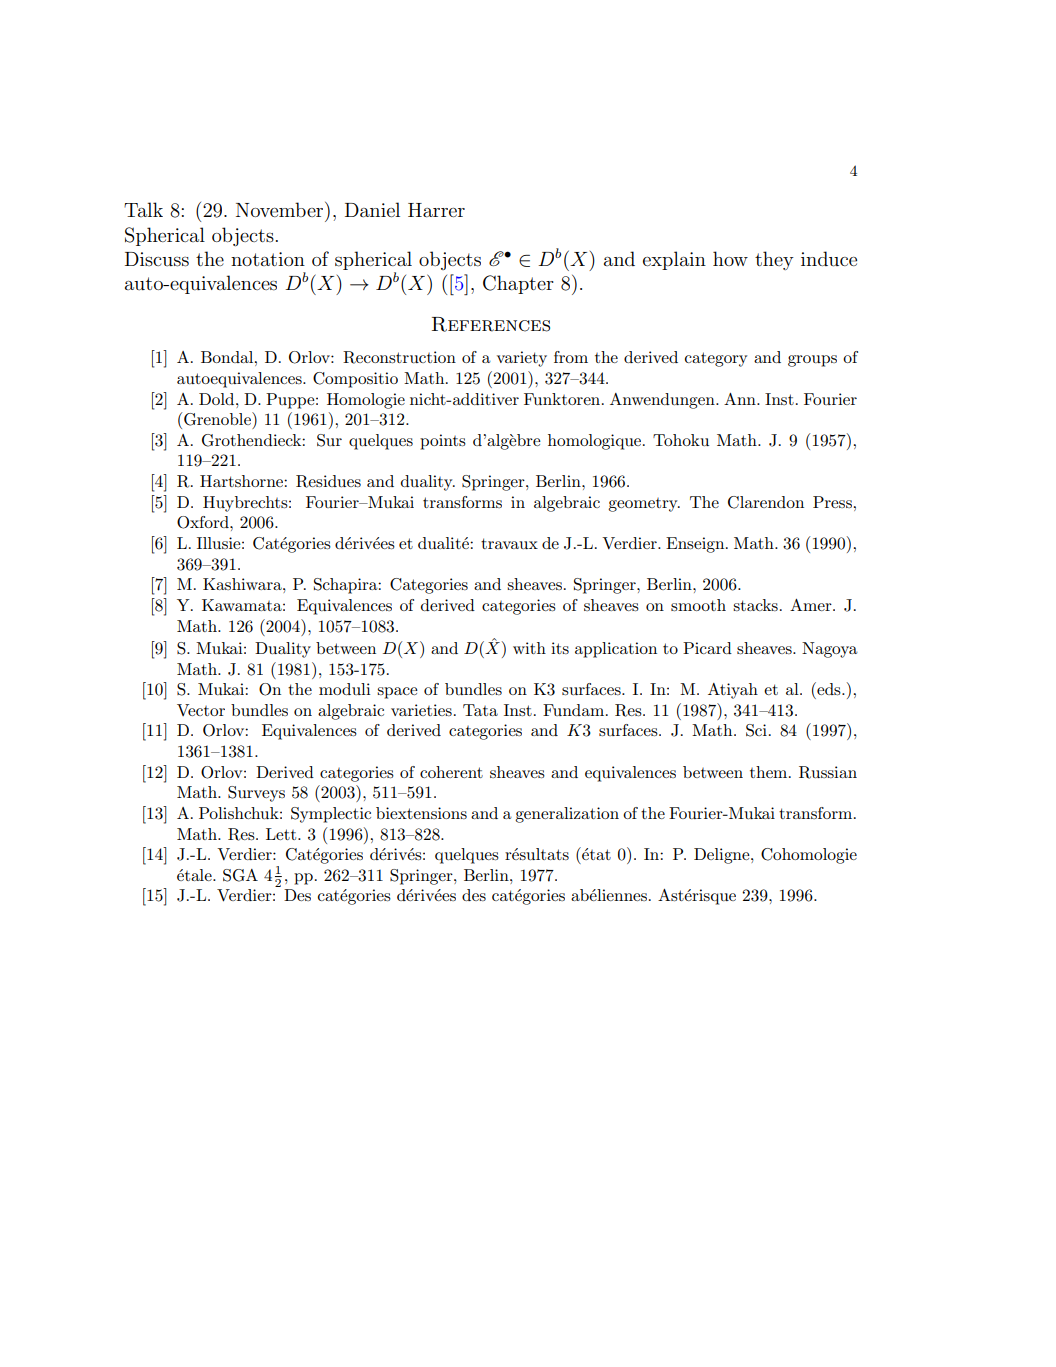  I want to click on geometry, so click(644, 505).
